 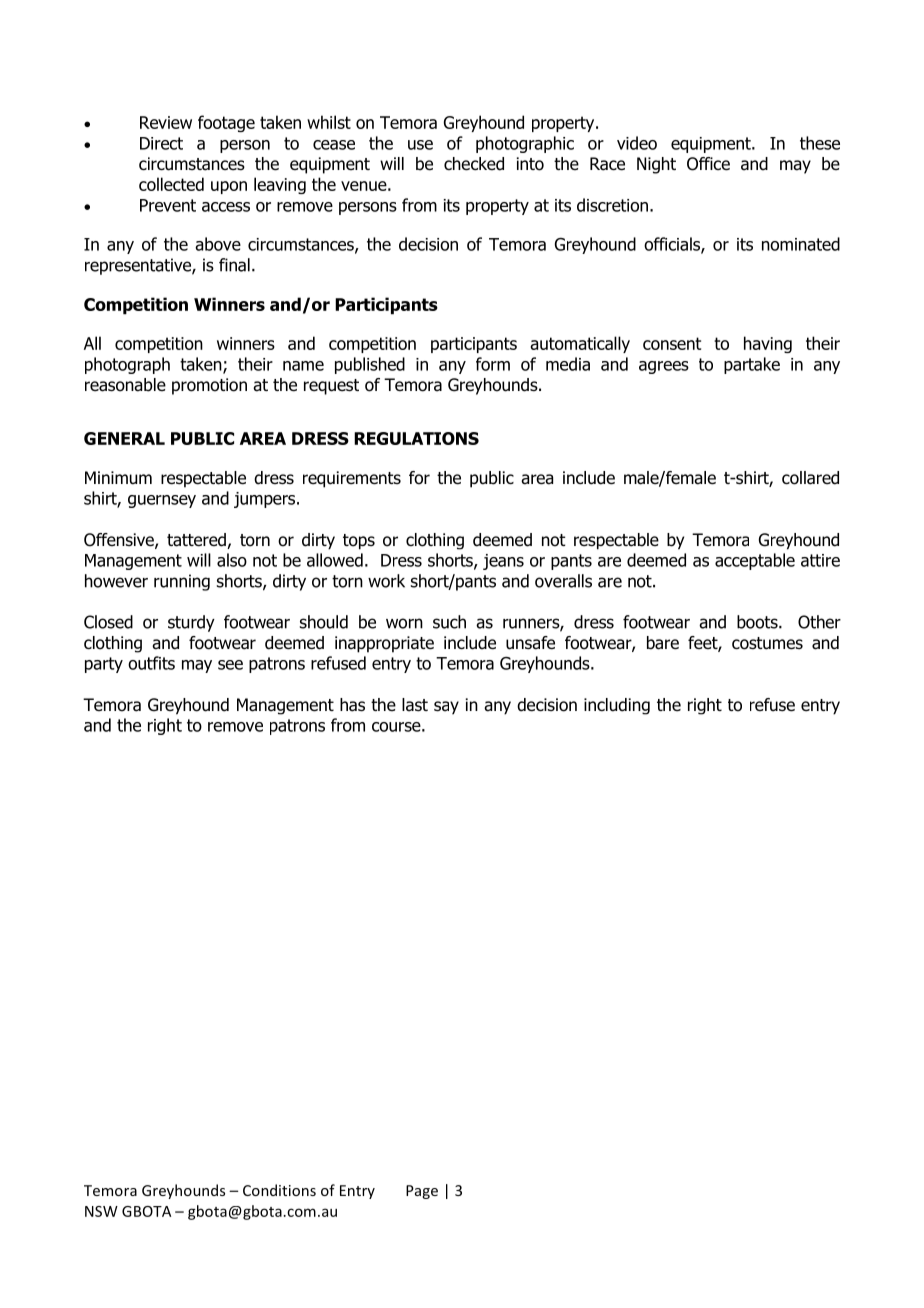 What do you see at coordinates (352, 705) in the screenshot?
I see `has` at bounding box center [352, 705].
